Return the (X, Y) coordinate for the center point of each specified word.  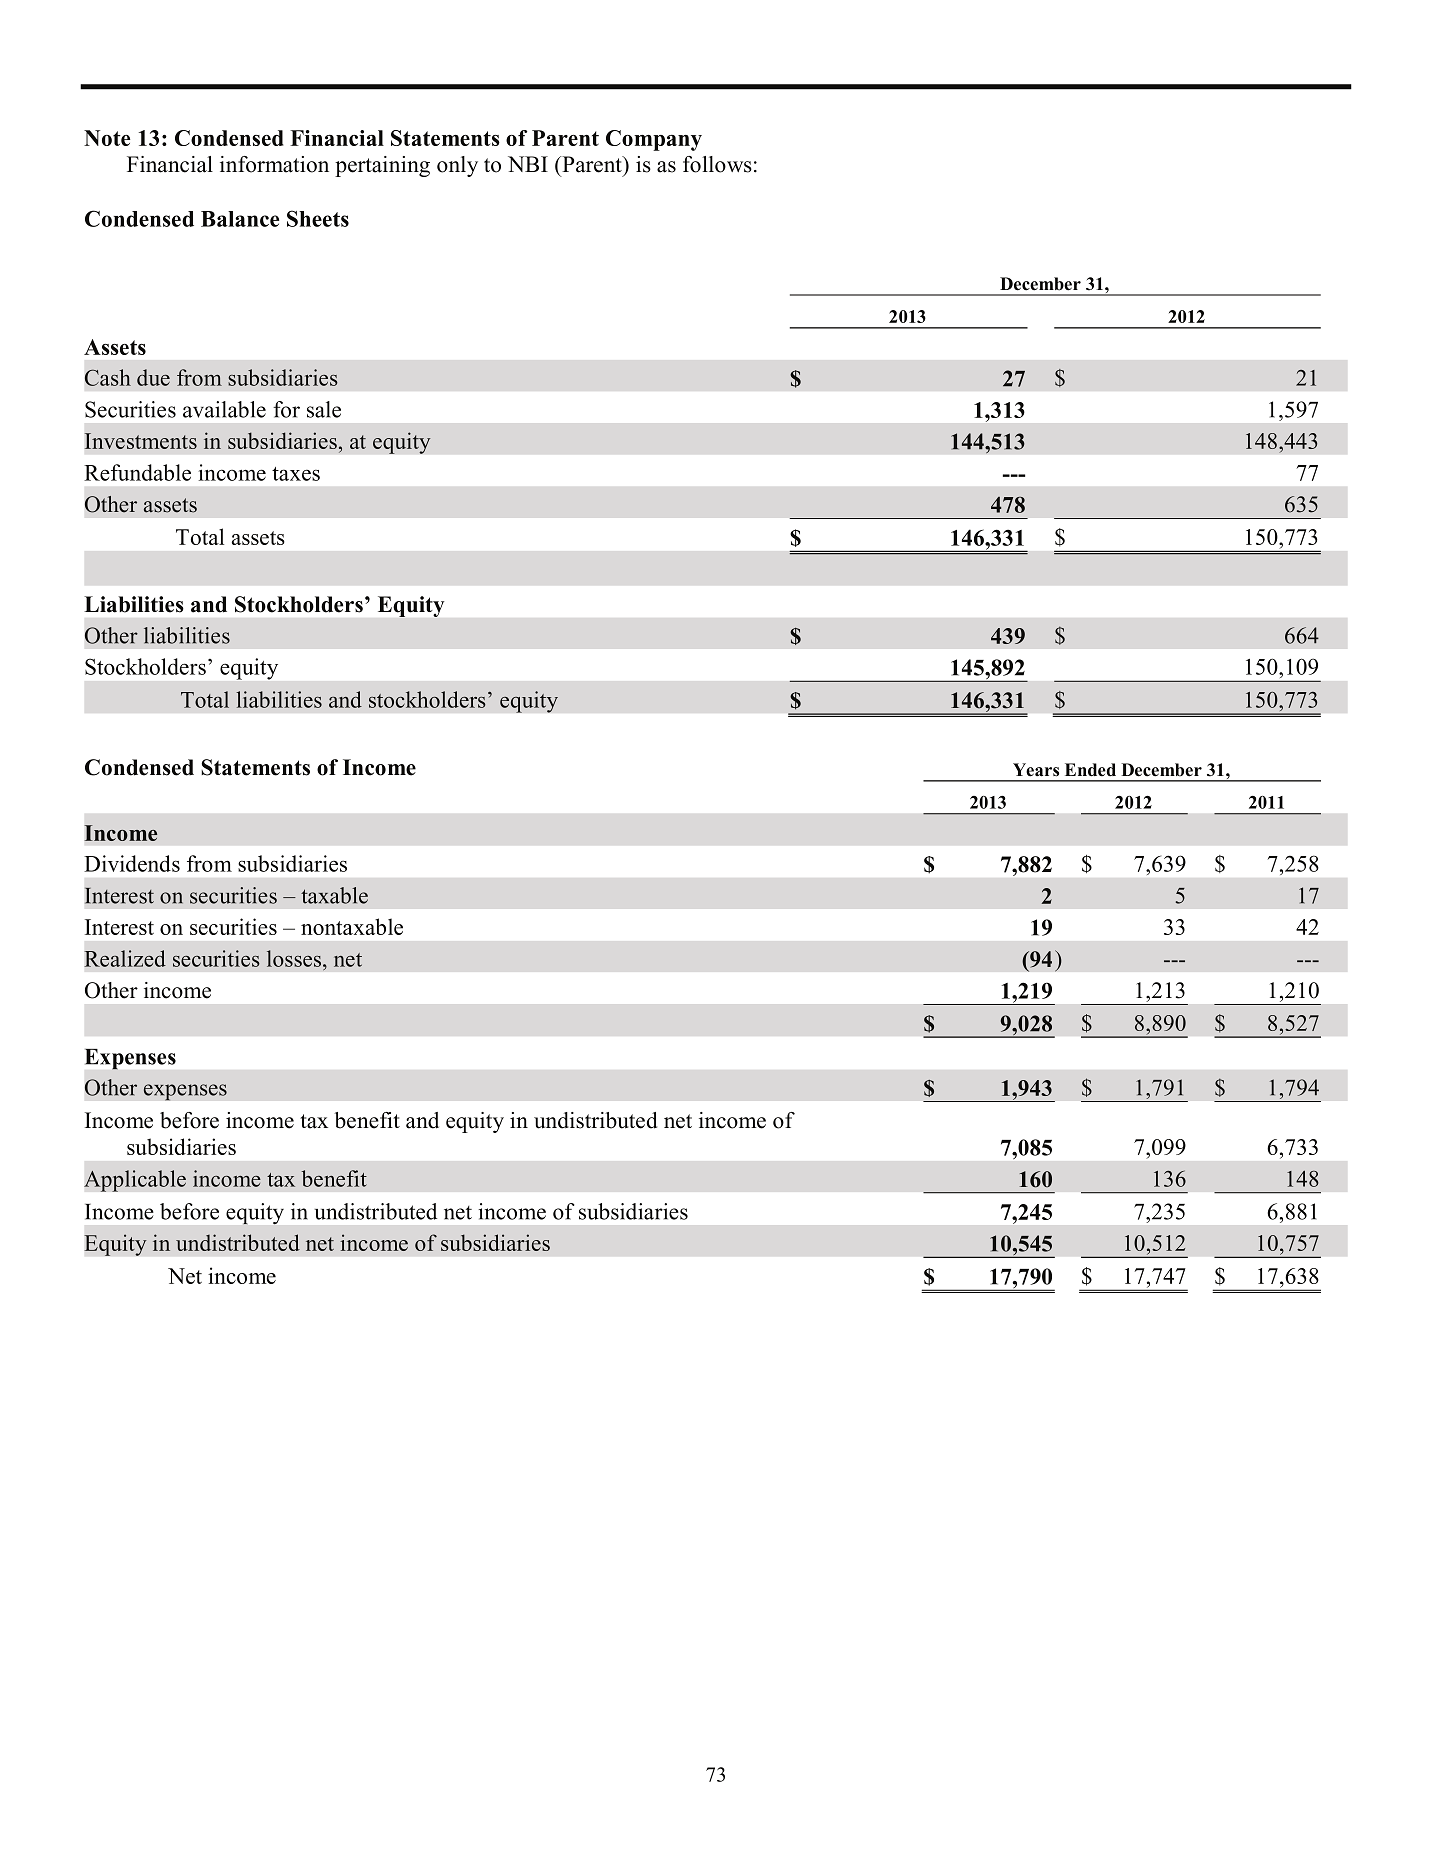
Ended (1090, 770)
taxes (296, 474)
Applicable (135, 1181)
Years (1036, 770)
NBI (528, 164)
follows (717, 164)
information (274, 164)
